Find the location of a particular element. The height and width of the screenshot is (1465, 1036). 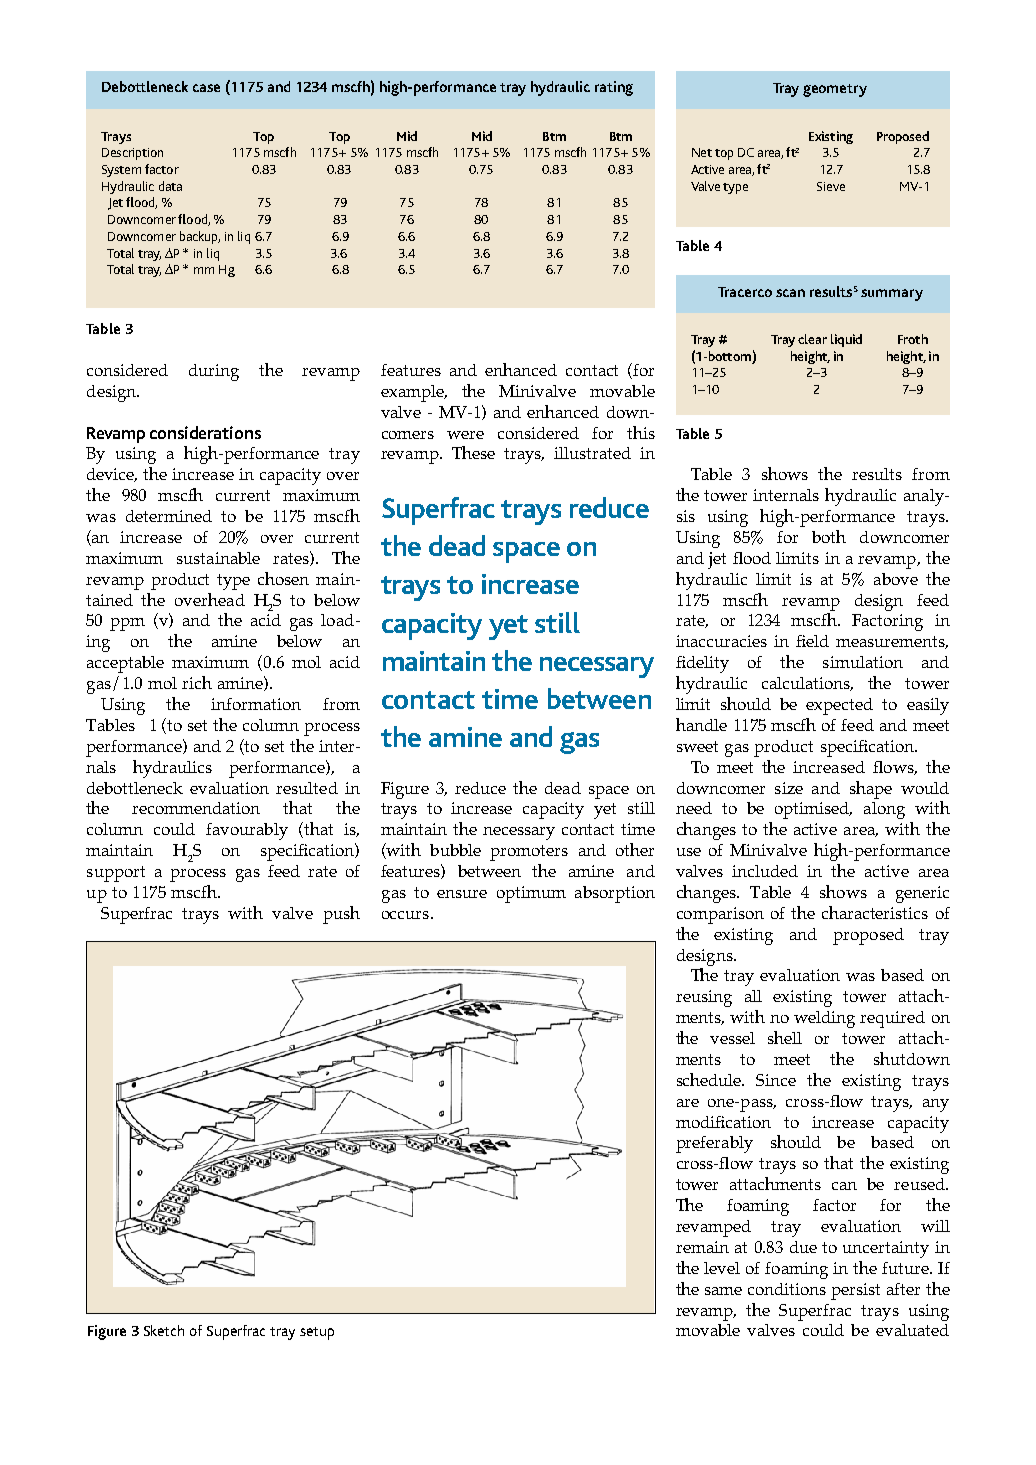

optimum is located at coordinates (531, 894).
